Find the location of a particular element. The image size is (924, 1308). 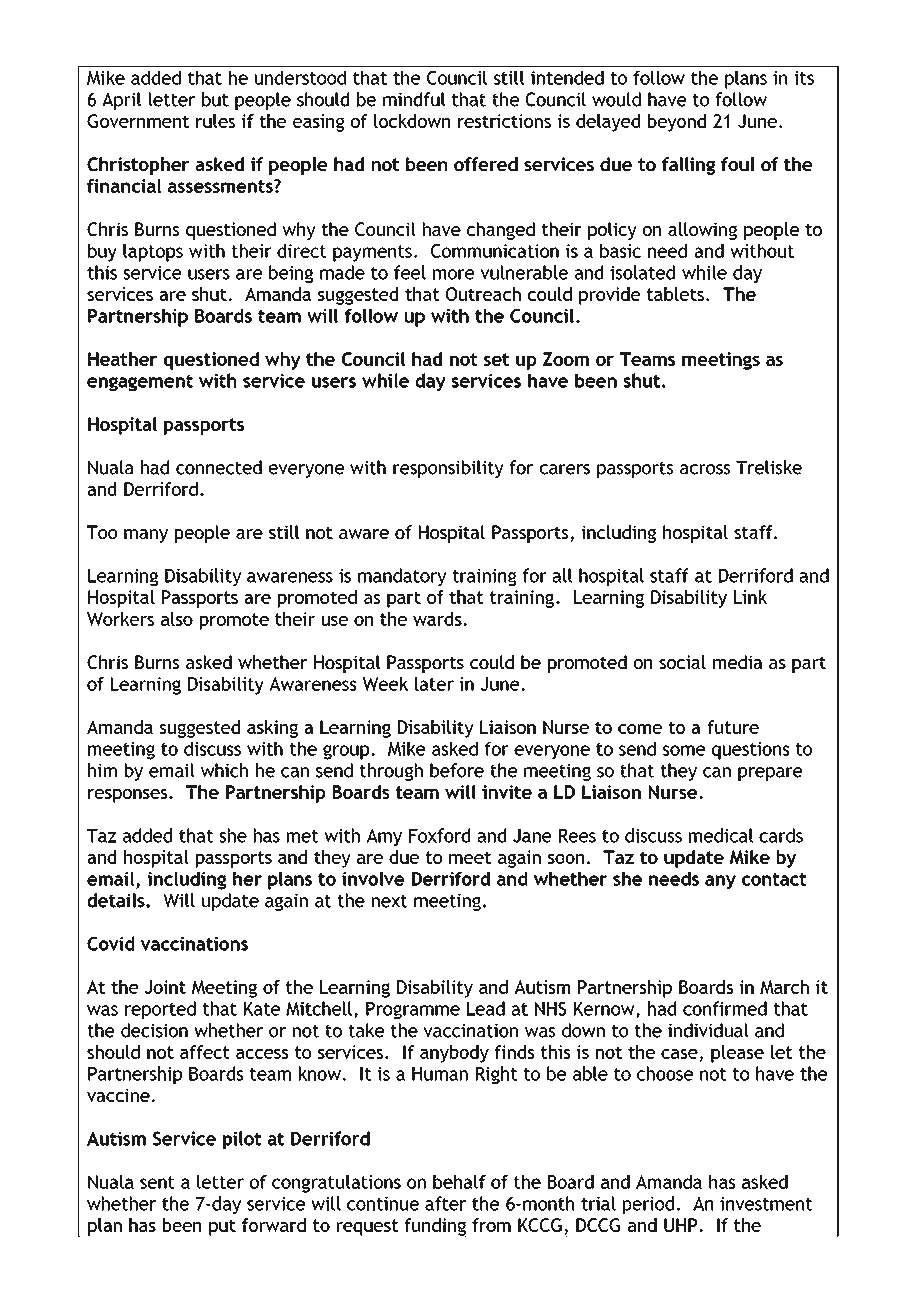

later is located at coordinates (434, 684).
